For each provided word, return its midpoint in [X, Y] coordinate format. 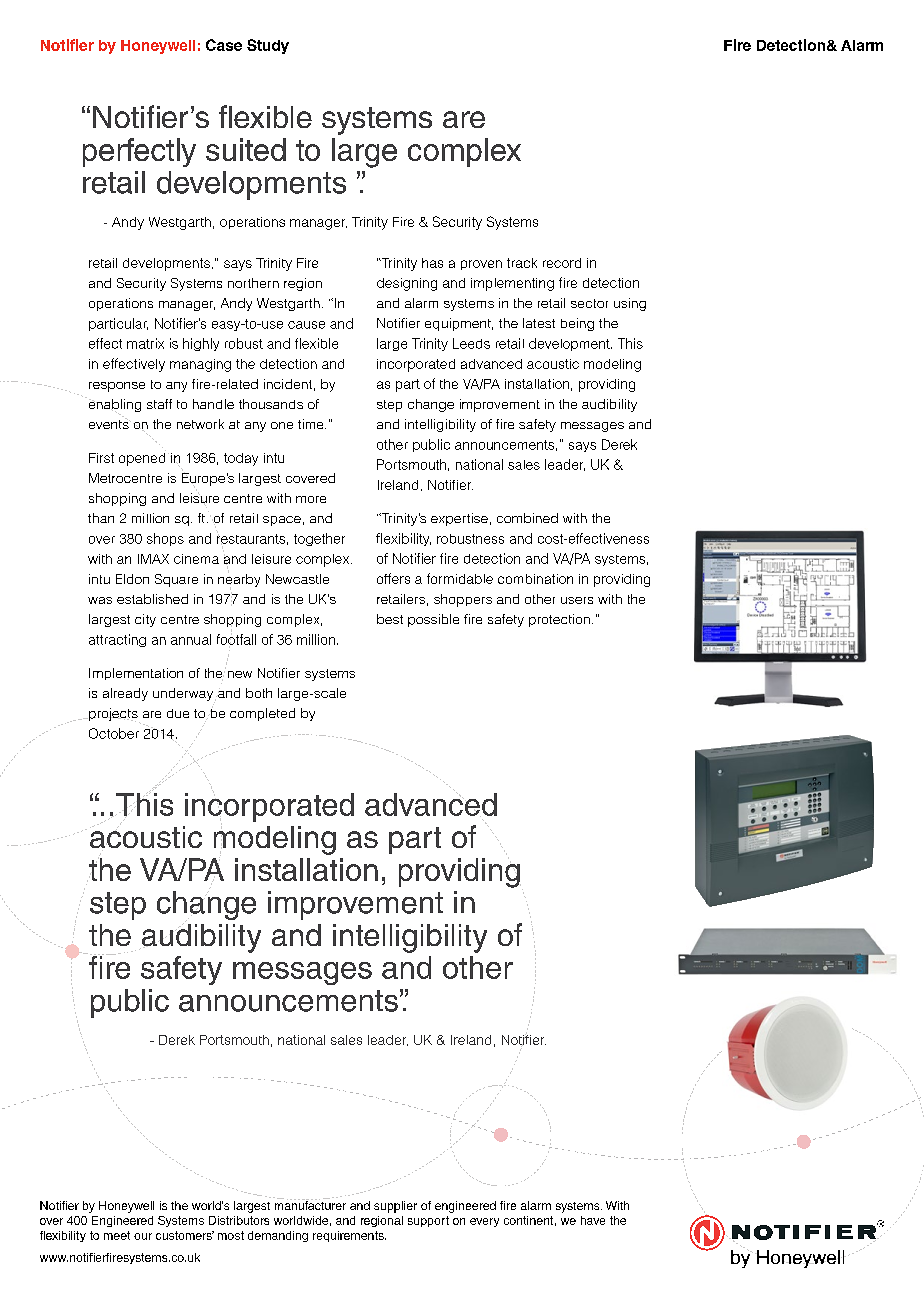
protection [559, 620]
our [143, 1236]
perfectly [139, 152]
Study [268, 46]
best [390, 619]
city [145, 620]
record [562, 263]
